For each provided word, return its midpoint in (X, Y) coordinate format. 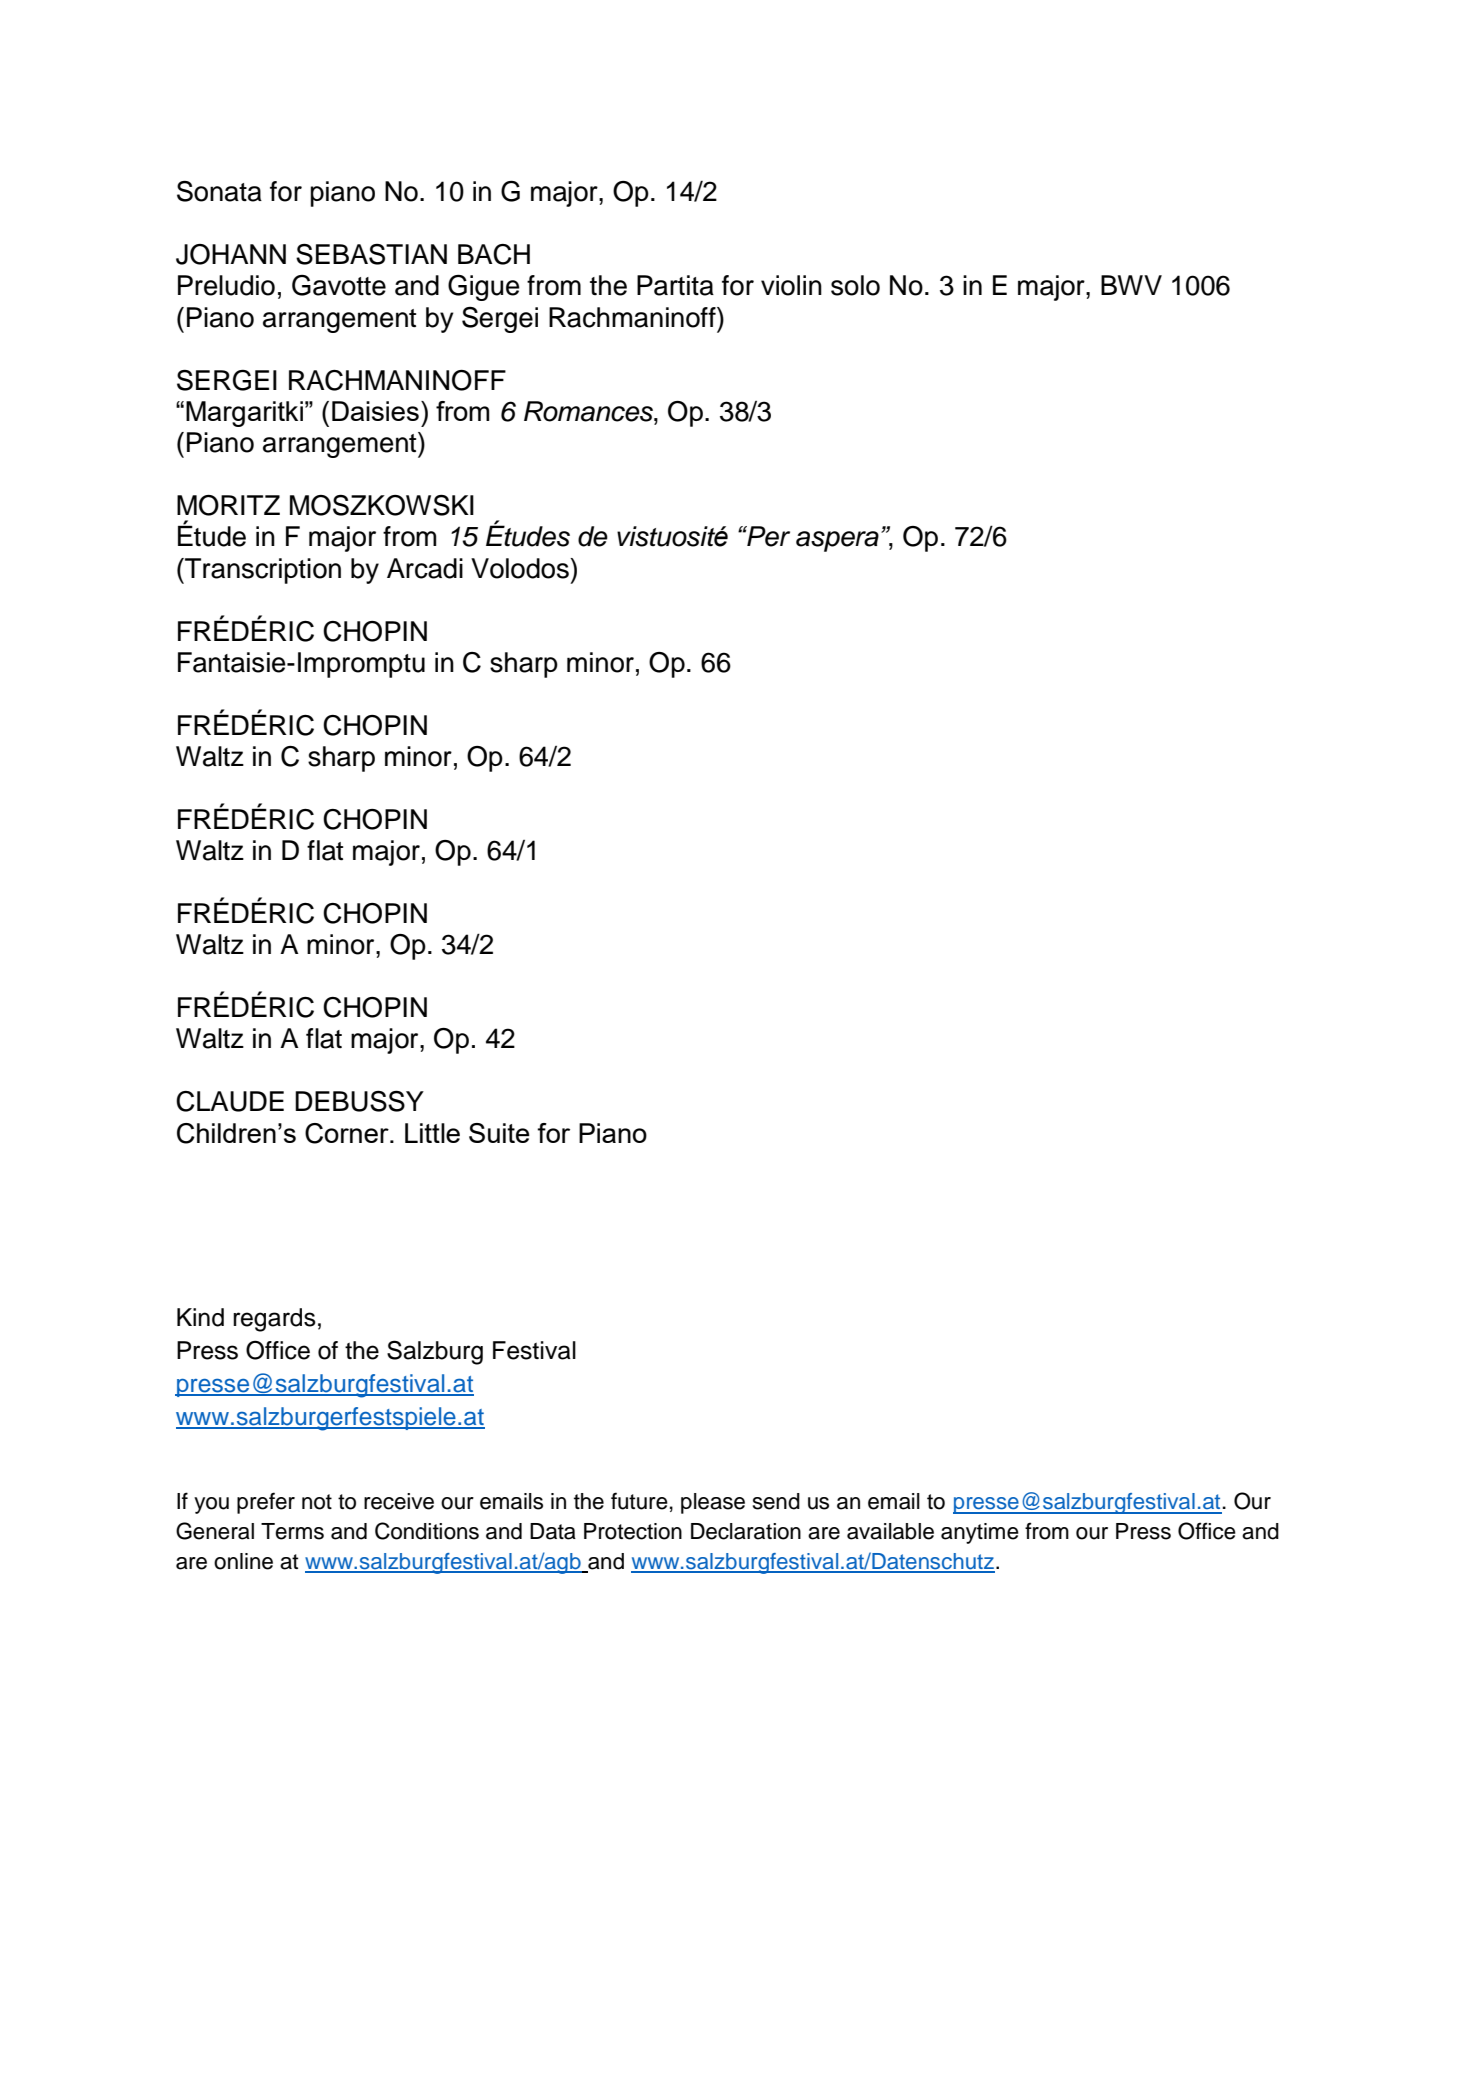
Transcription (262, 571)
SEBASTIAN (371, 254)
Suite (499, 1133)
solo (855, 285)
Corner (348, 1133)
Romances (589, 411)
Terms (292, 1531)
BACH (494, 254)
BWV (1131, 285)
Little (432, 1133)
